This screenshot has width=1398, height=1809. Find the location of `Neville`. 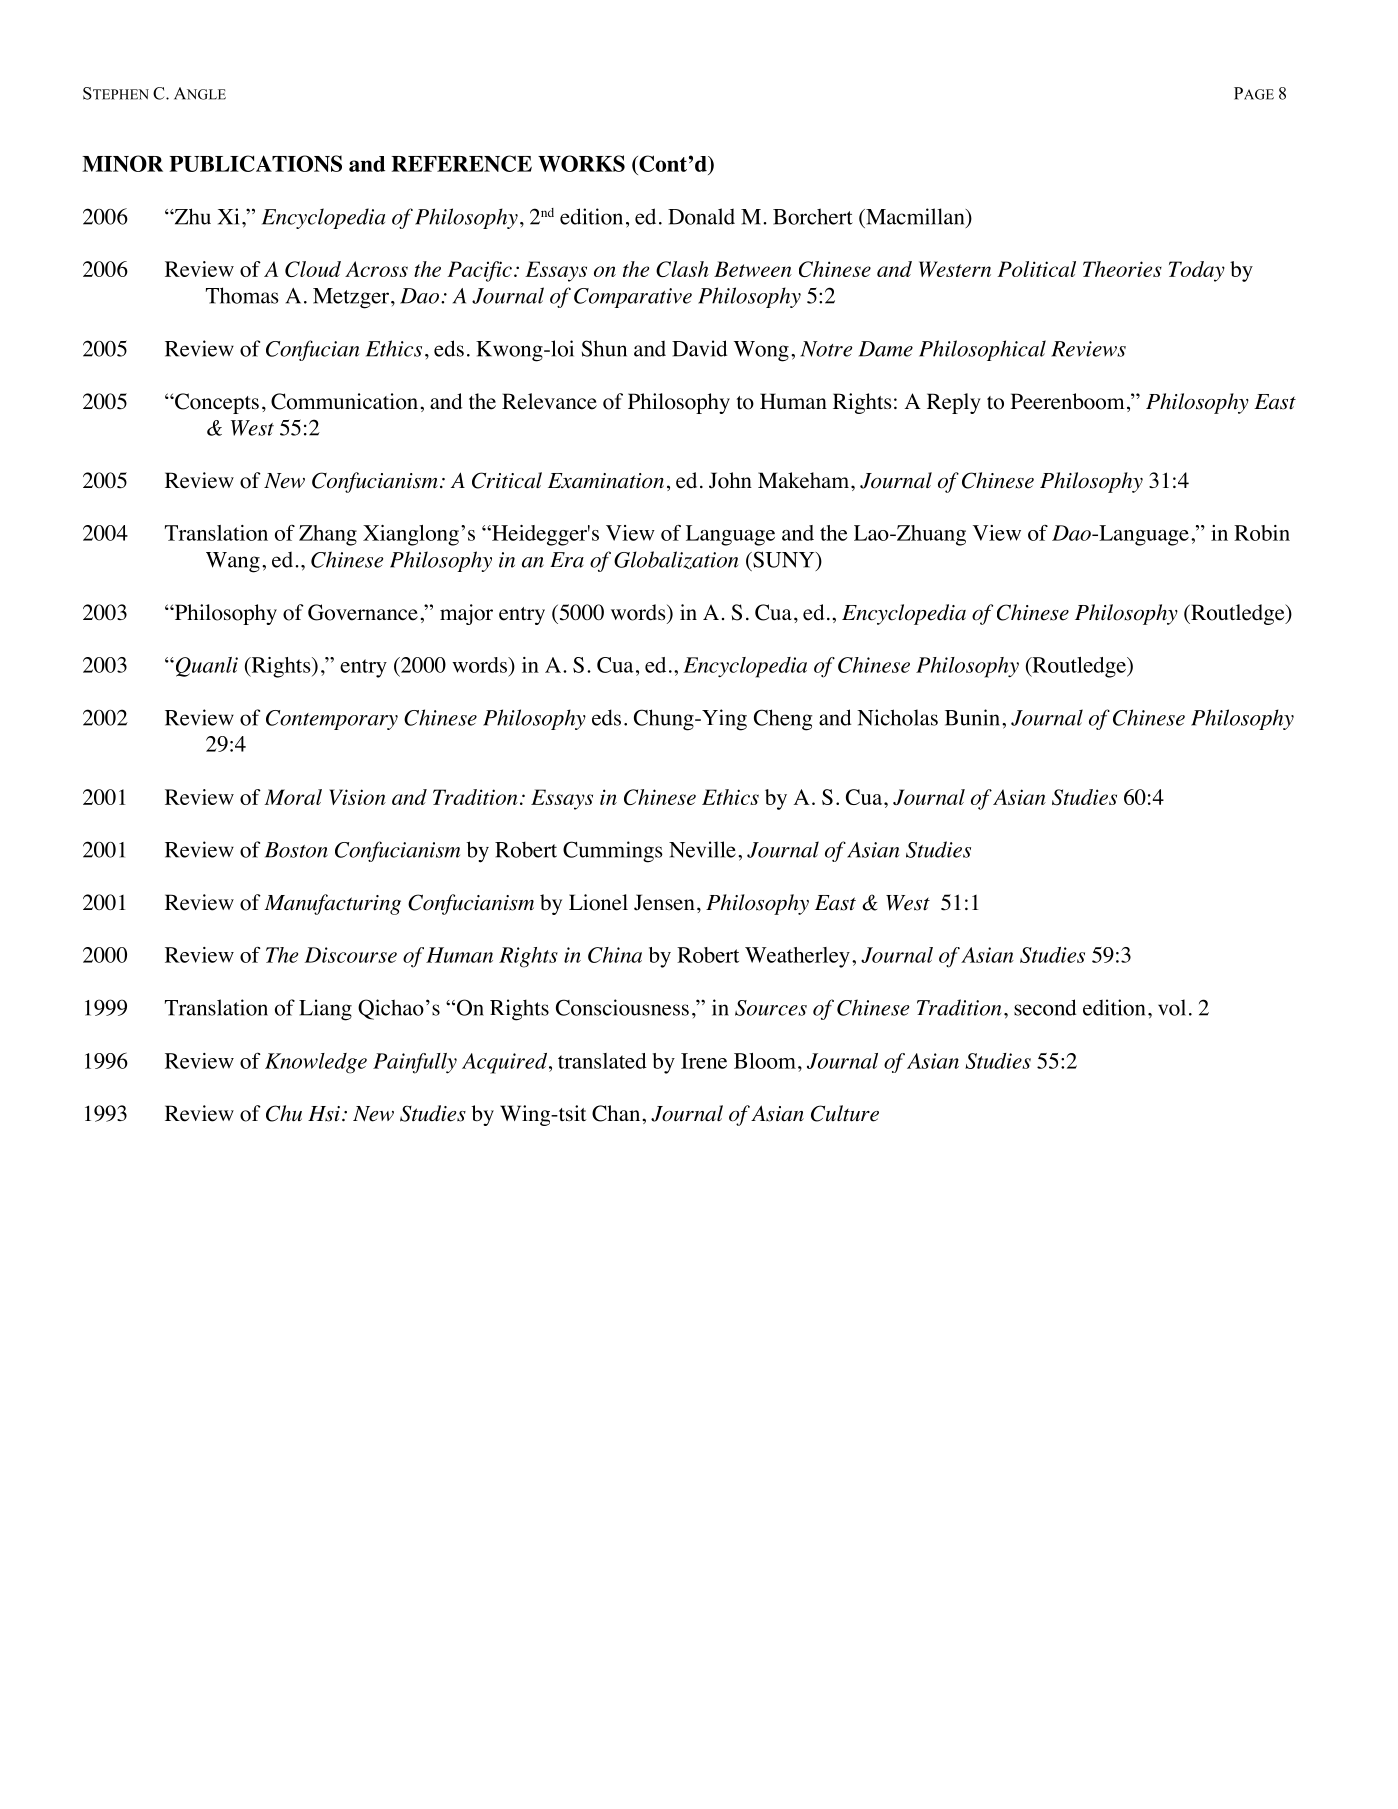

Neville is located at coordinates (702, 849).
